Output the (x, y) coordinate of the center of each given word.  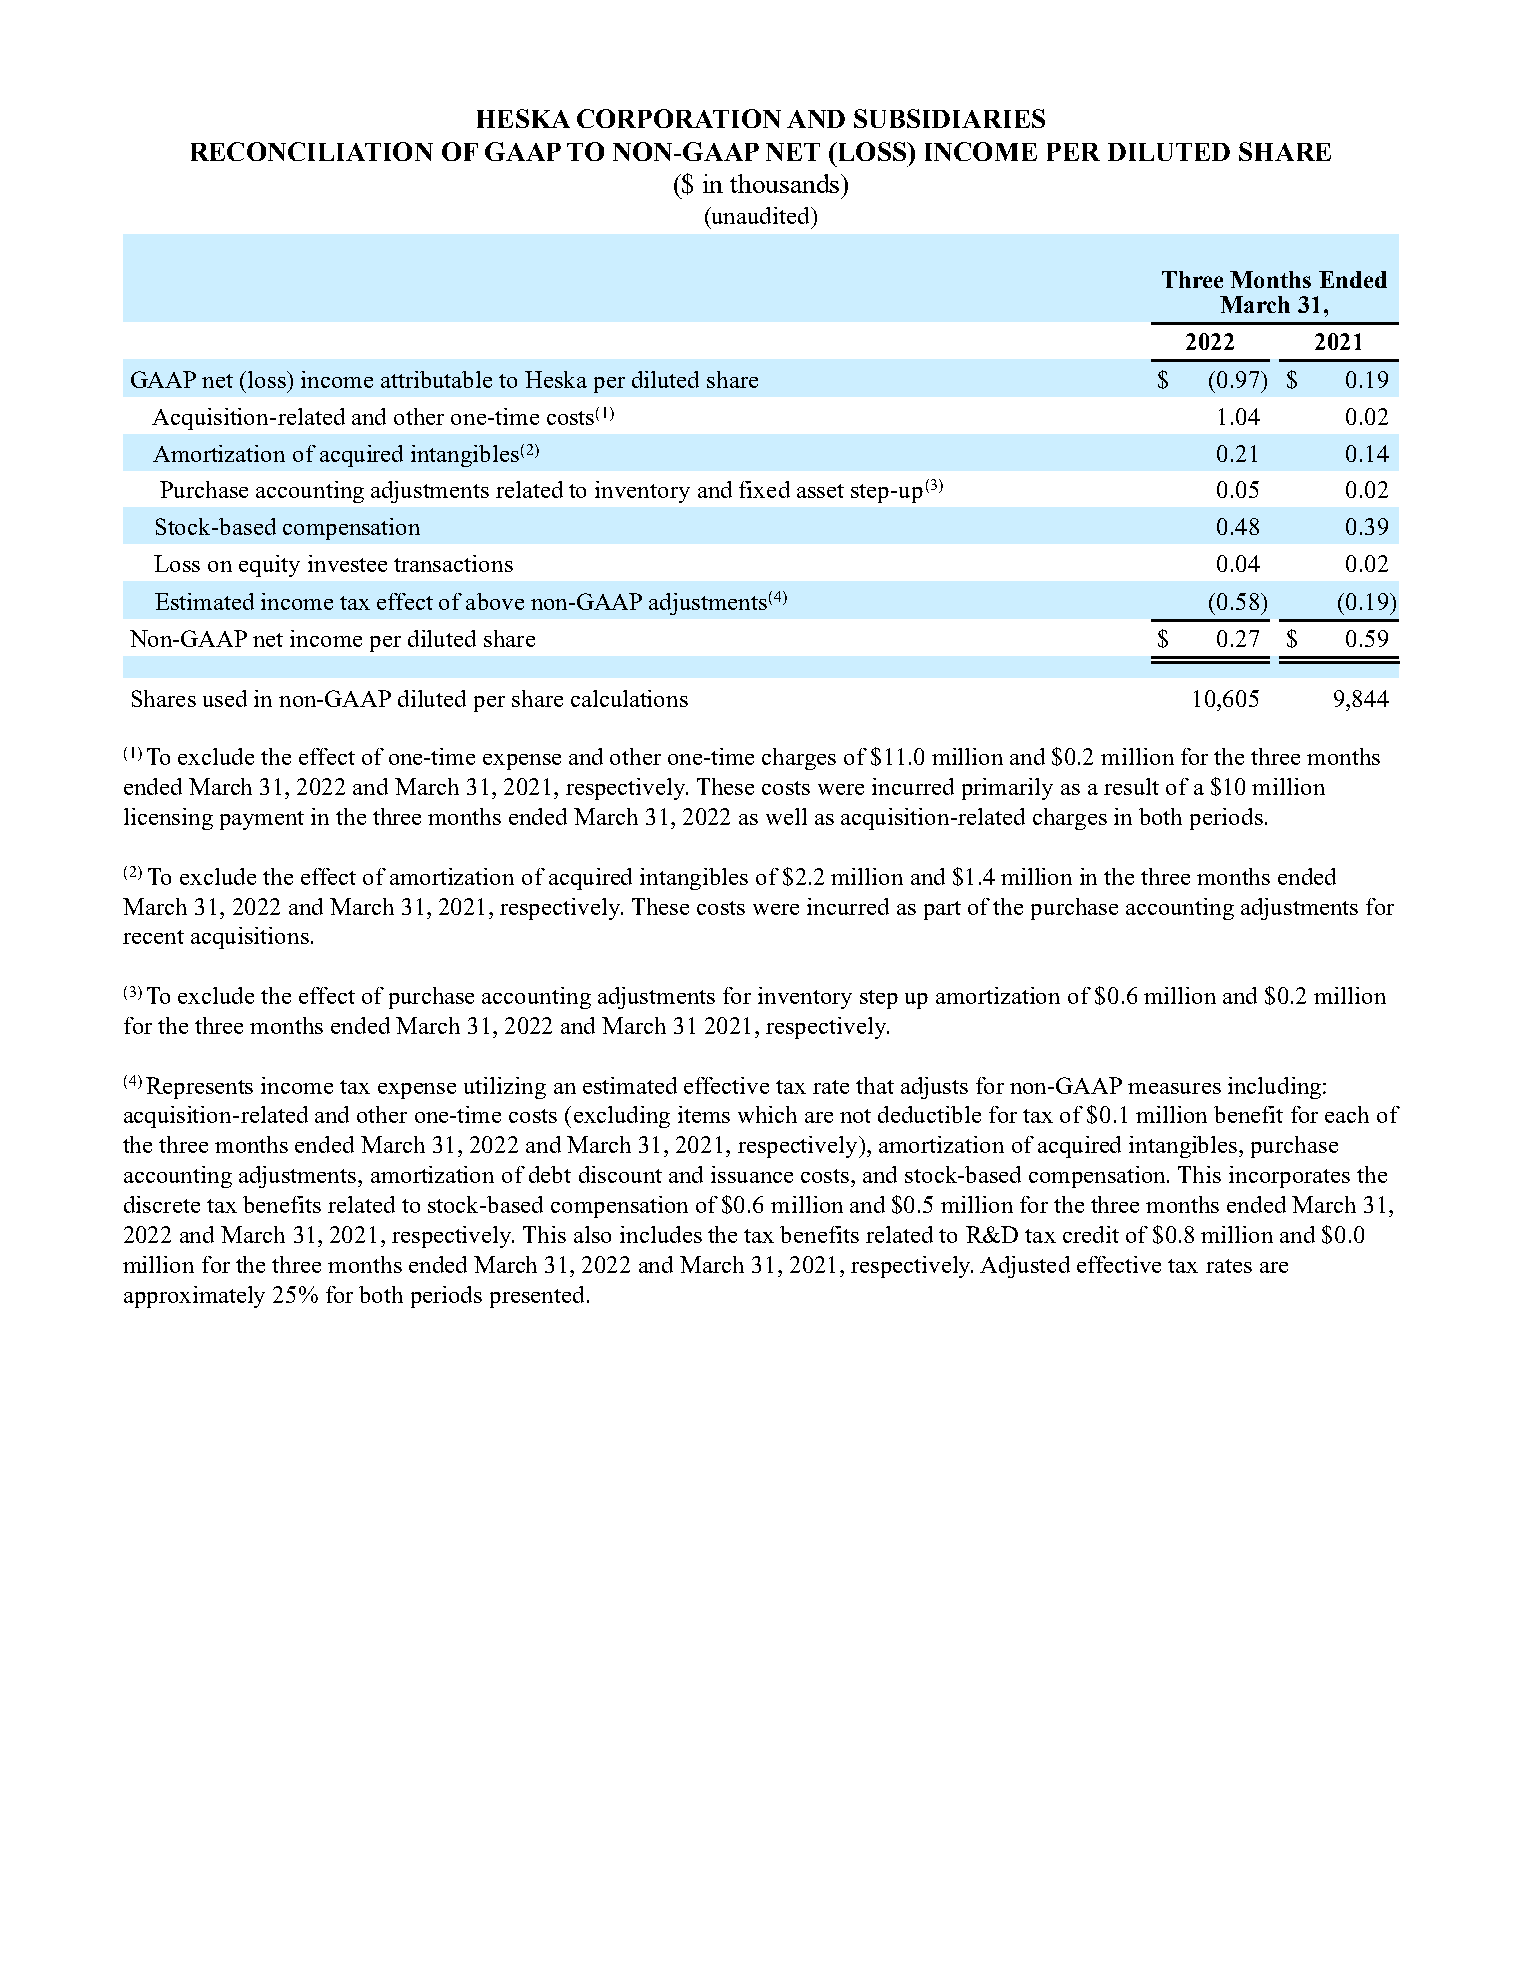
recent (153, 937)
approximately (194, 1297)
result (1131, 786)
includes (661, 1234)
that (875, 1085)
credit (1091, 1234)
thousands (786, 183)
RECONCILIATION (312, 151)
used (225, 698)
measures (1174, 1088)
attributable (436, 379)
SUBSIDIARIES (949, 118)
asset (820, 491)
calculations (629, 698)
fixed (764, 489)
